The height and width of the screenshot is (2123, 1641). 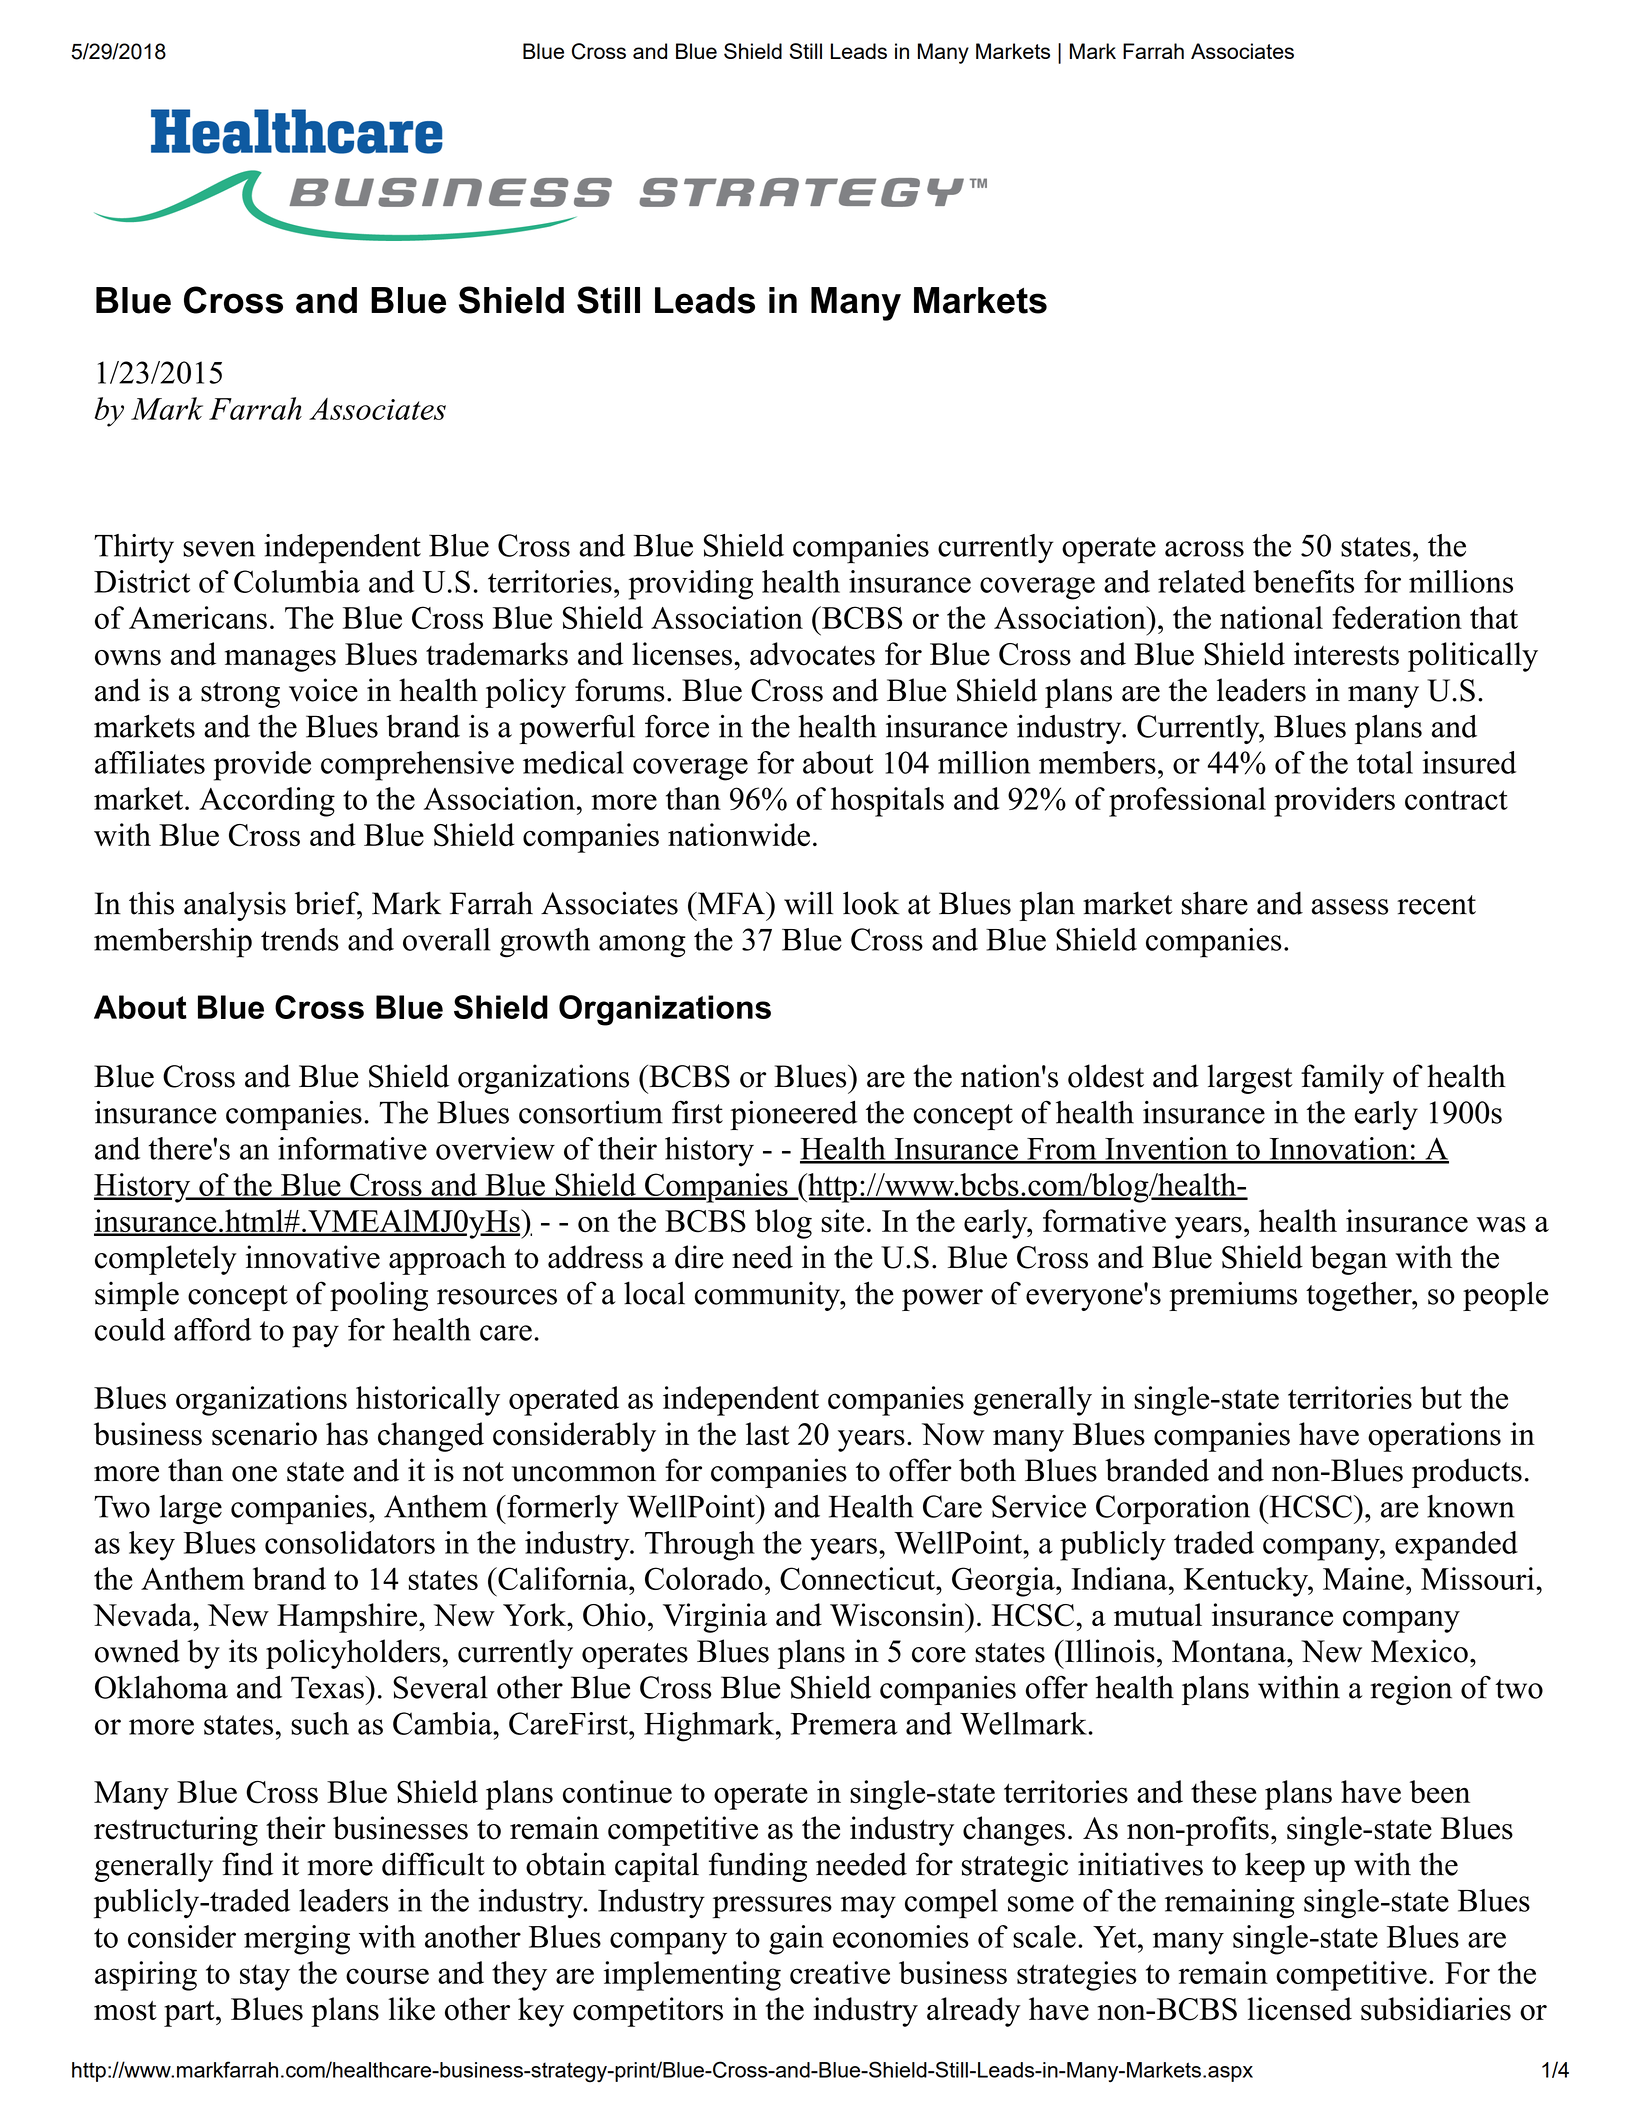 What do you see at coordinates (300, 939) in the screenshot?
I see `trends` at bounding box center [300, 939].
